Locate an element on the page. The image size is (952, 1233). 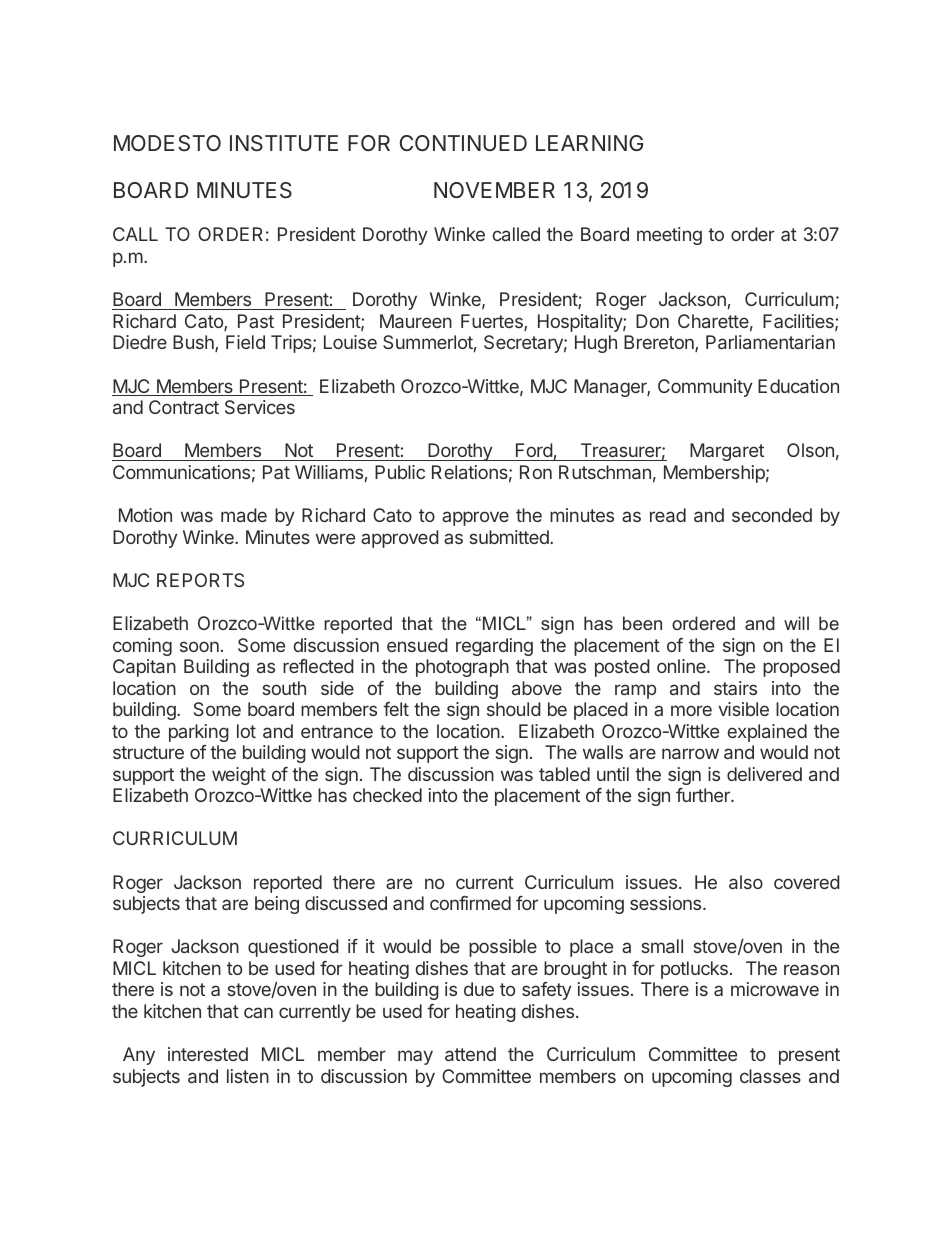
interested is located at coordinates (208, 1054).
